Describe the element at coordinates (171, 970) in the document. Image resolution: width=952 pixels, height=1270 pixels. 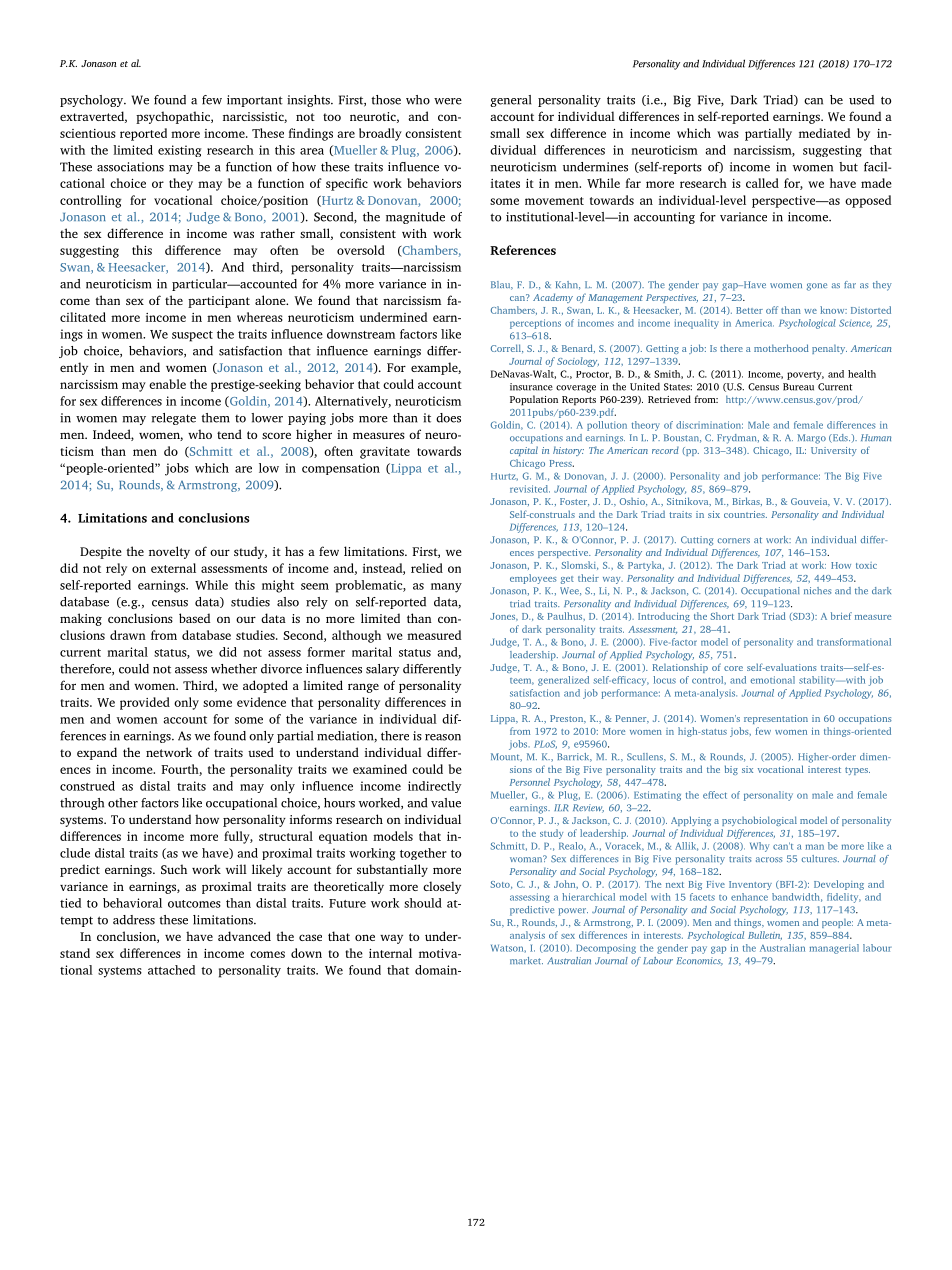
I see `attached` at that location.
